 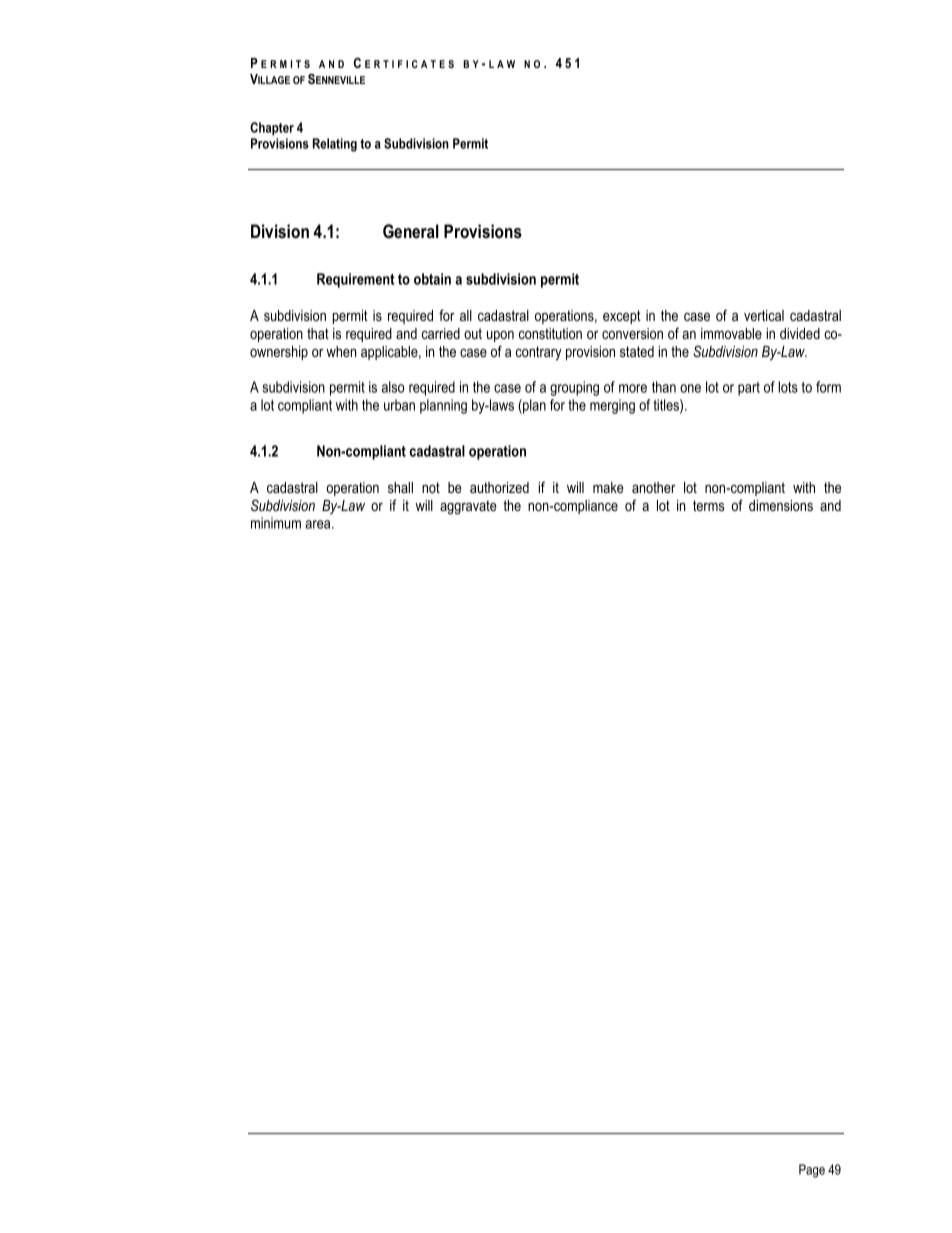 I want to click on dimensions, so click(x=781, y=505).
